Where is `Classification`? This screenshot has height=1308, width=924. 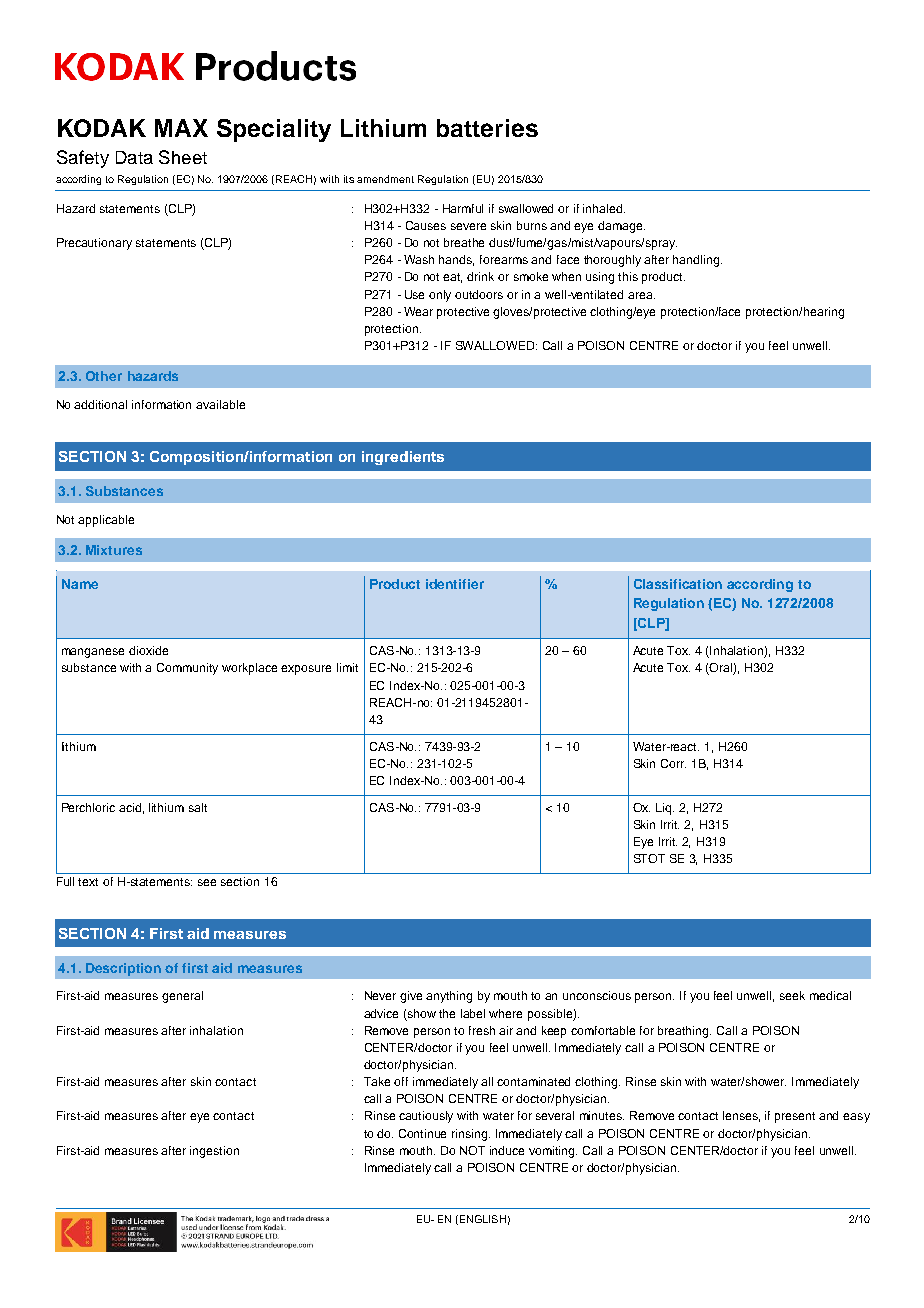 Classification is located at coordinates (678, 584).
